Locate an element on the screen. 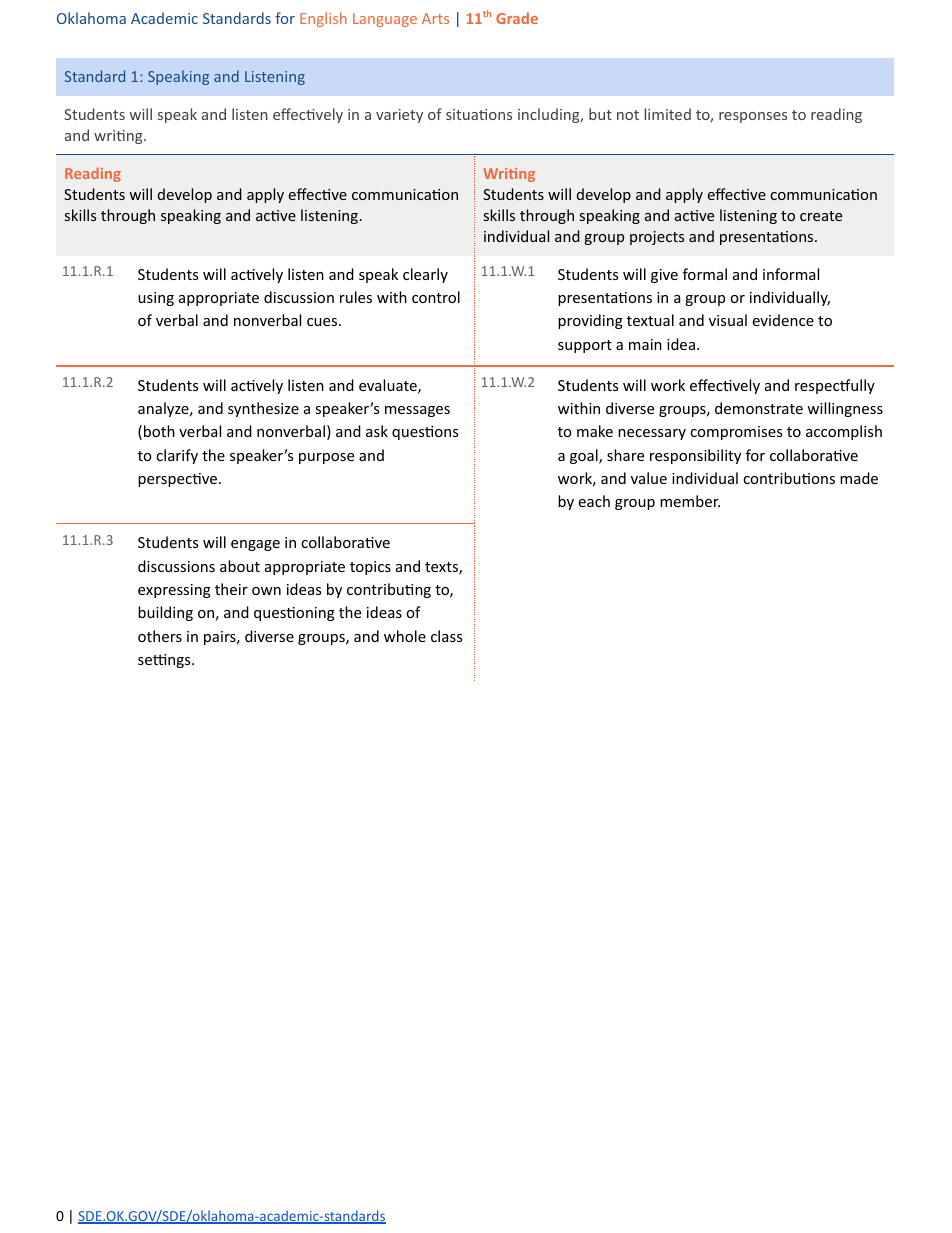  using is located at coordinates (156, 299).
